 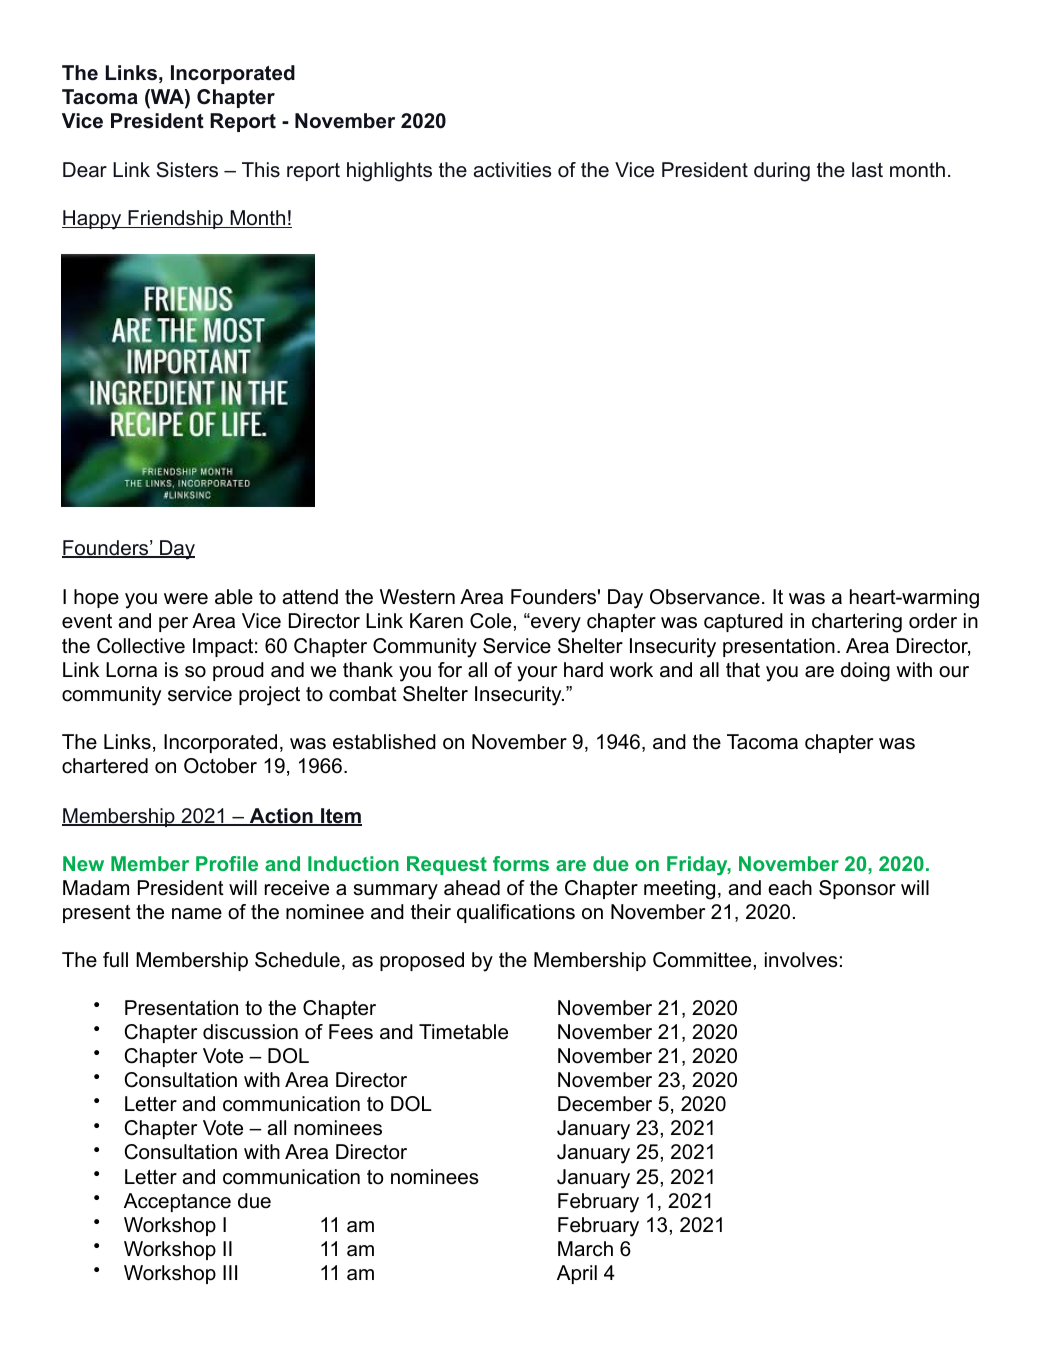 I want to click on April, so click(x=577, y=1274).
